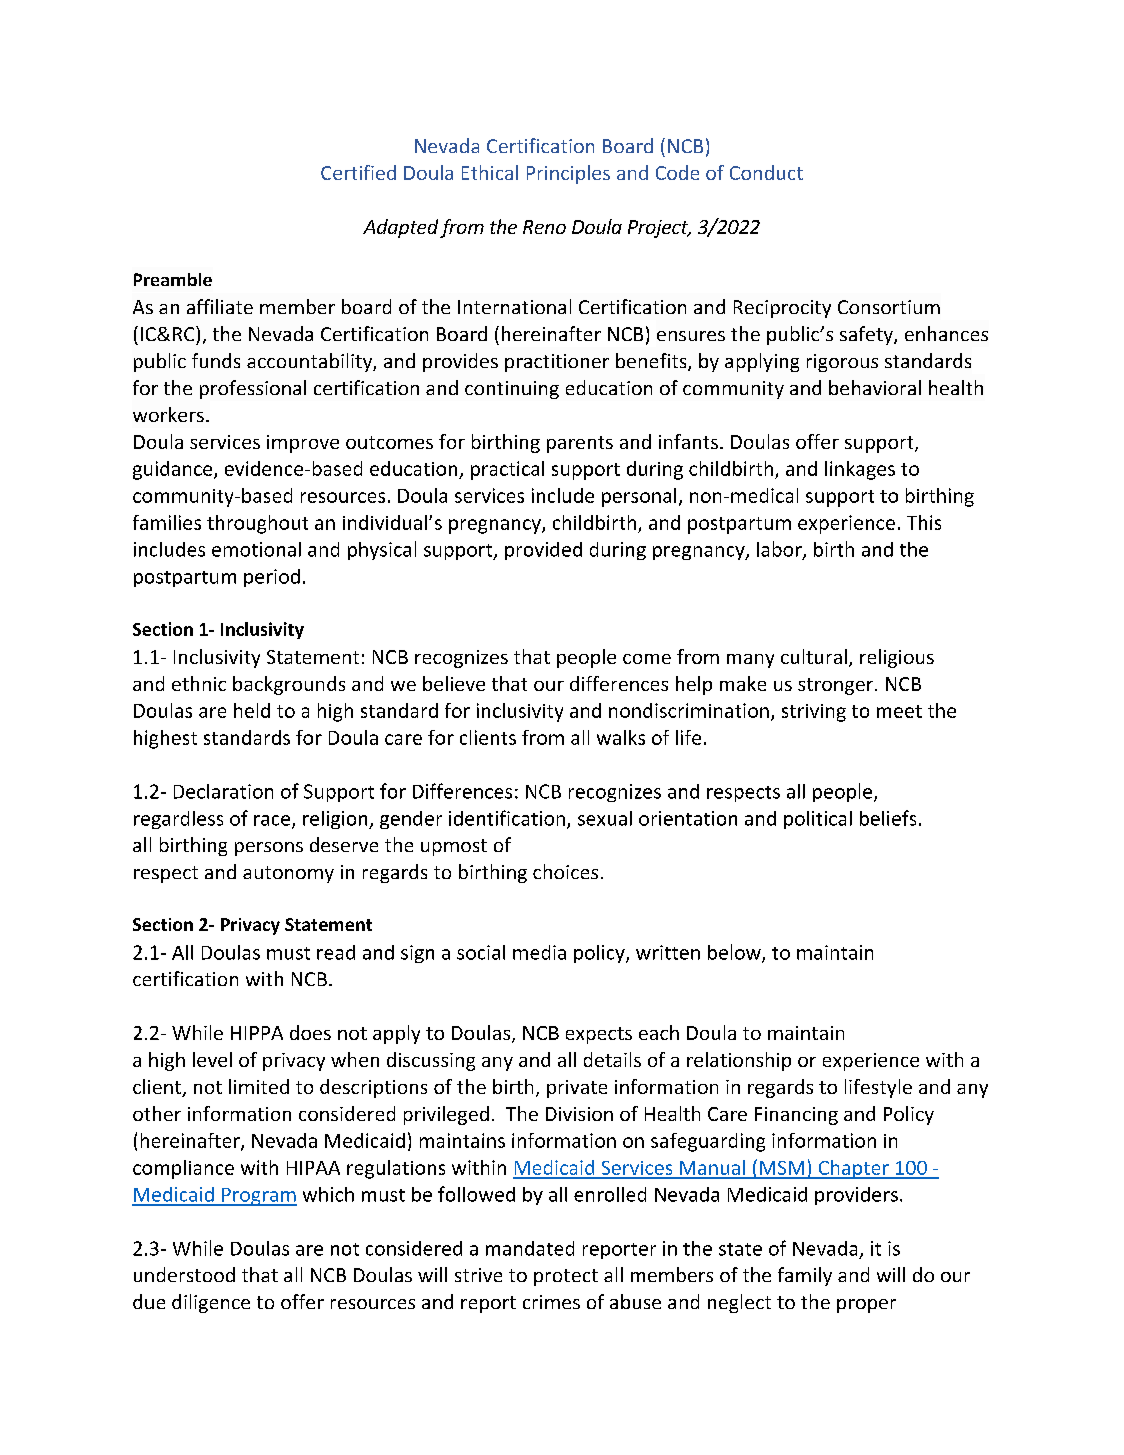  What do you see at coordinates (814, 713) in the image?
I see `striving` at bounding box center [814, 713].
